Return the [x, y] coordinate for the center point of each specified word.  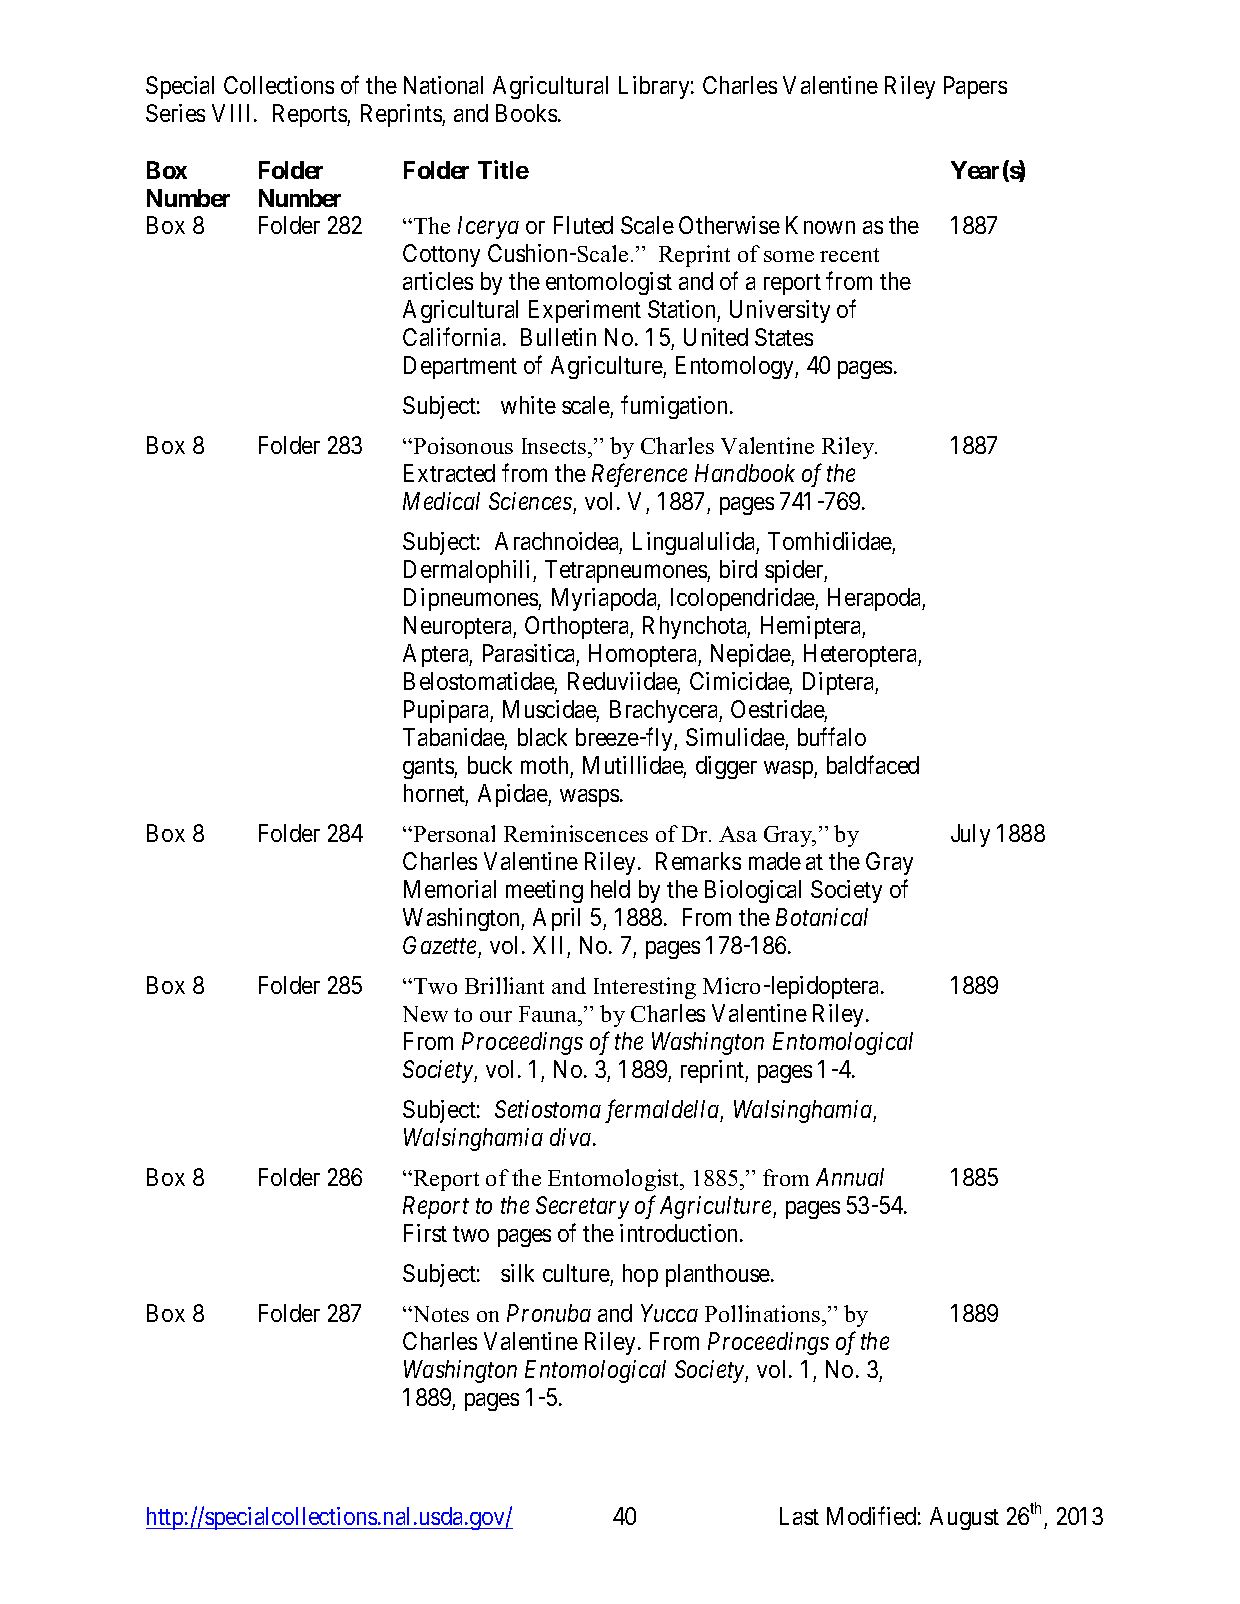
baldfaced [873, 764]
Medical [441, 501]
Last [799, 1516]
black [542, 737]
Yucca [669, 1313]
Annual [850, 1177]
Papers [975, 87]
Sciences [530, 501]
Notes [440, 1314]
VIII [233, 113]
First [425, 1233]
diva [570, 1137]
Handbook [745, 473]
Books [526, 113]
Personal [454, 833]
